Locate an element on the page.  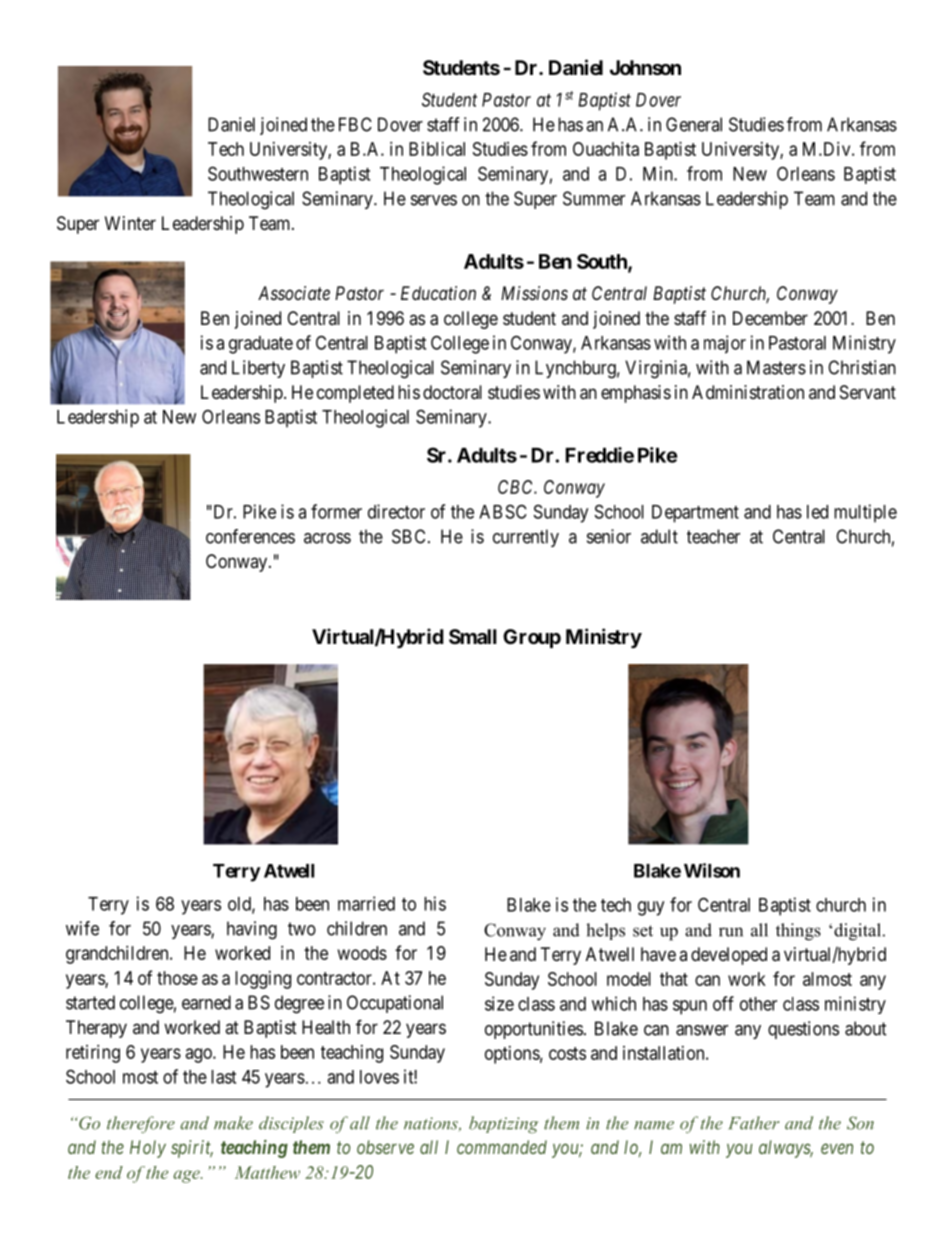
commanded is located at coordinates (502, 1147).
